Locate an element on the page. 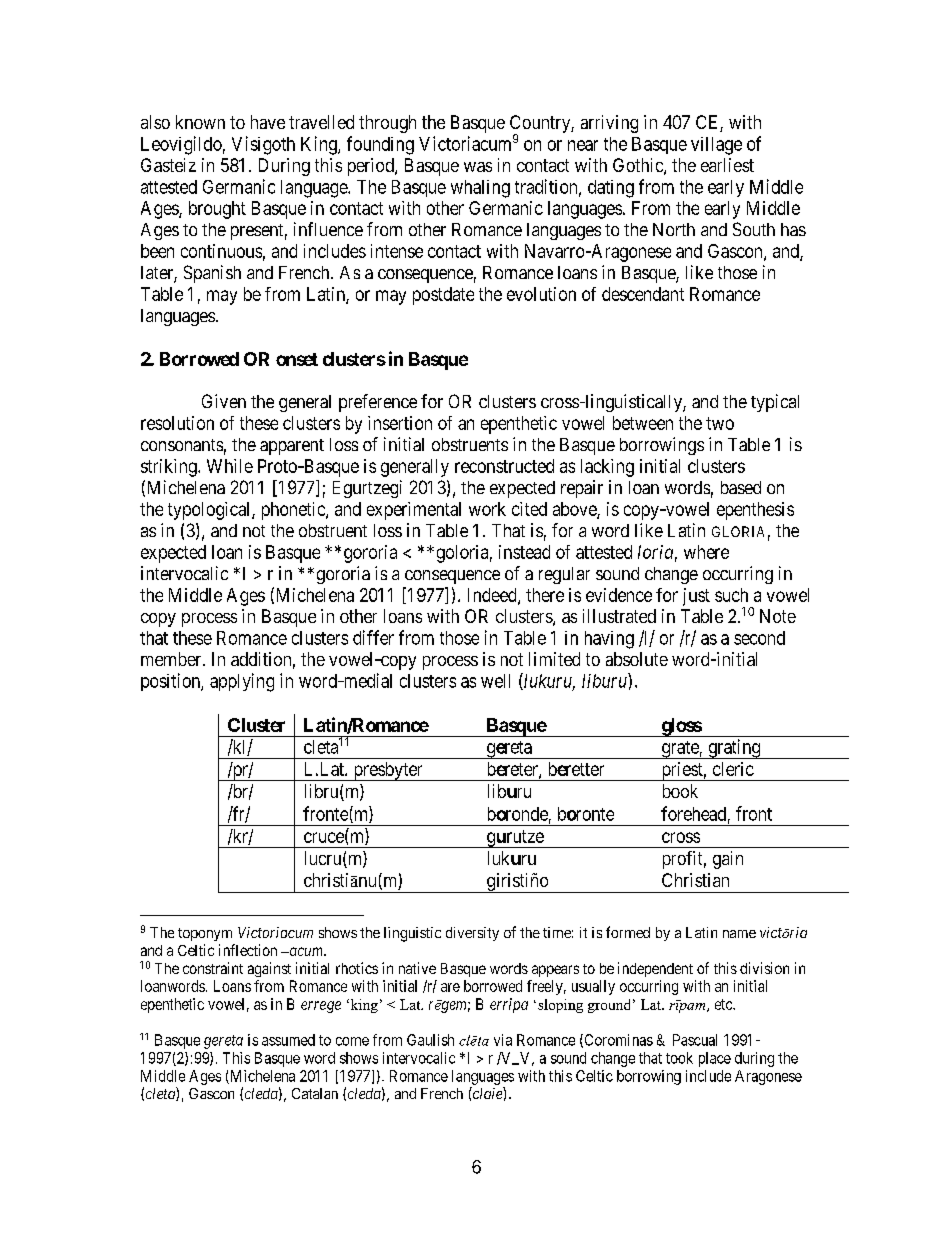  such is located at coordinates (731, 595).
